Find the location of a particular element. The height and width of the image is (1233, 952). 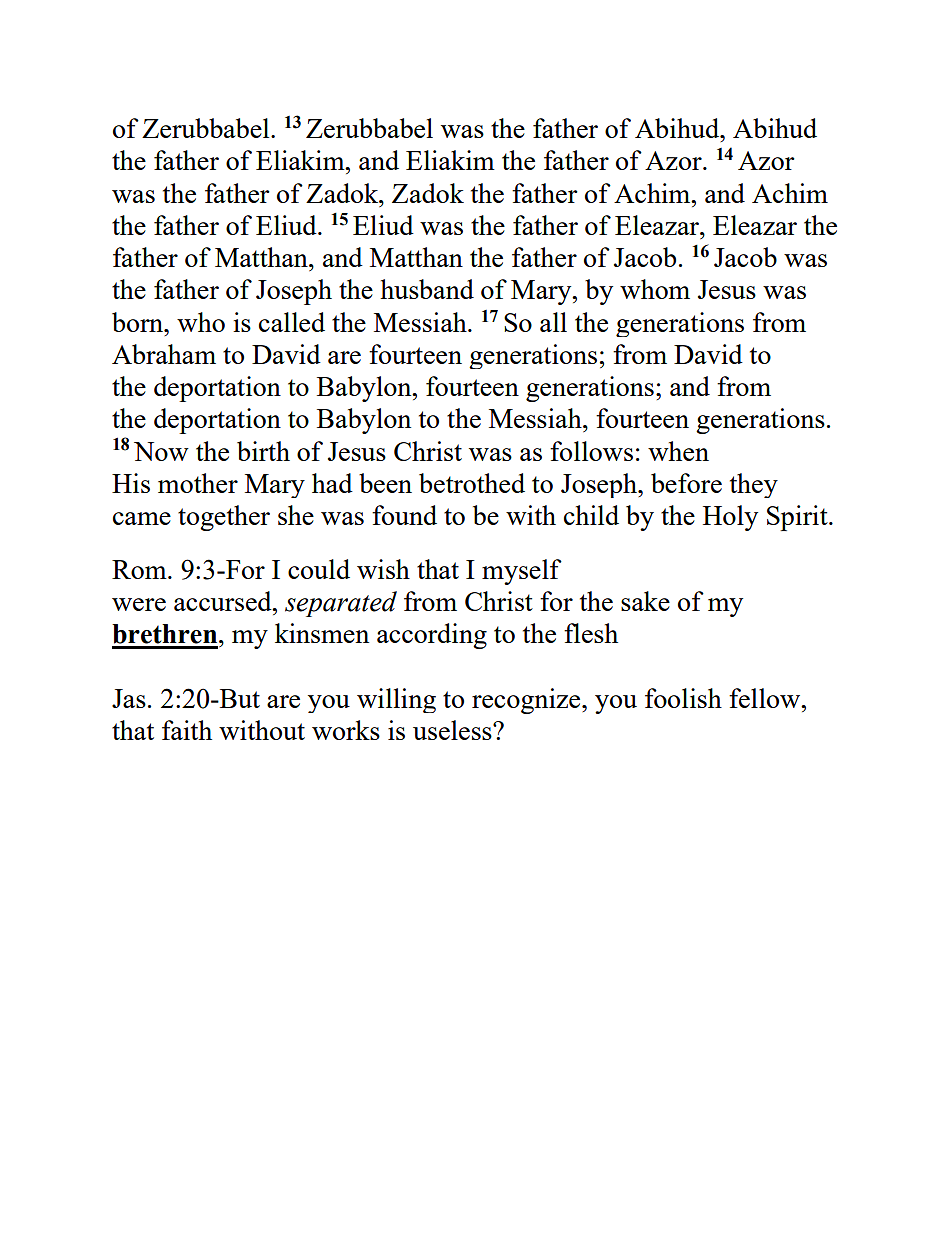

according is located at coordinates (432, 636).
